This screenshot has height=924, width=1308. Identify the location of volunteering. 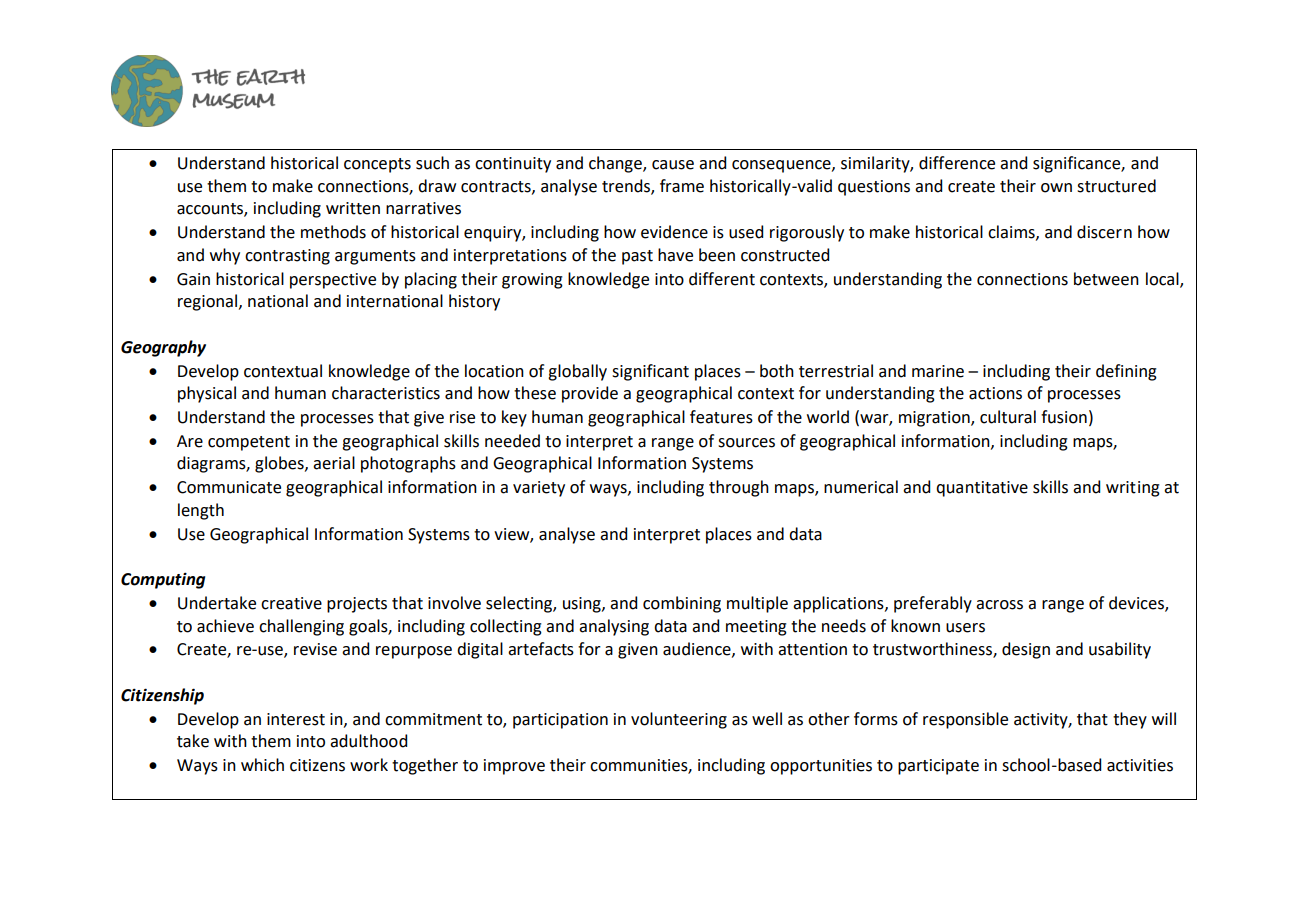
(679, 720).
